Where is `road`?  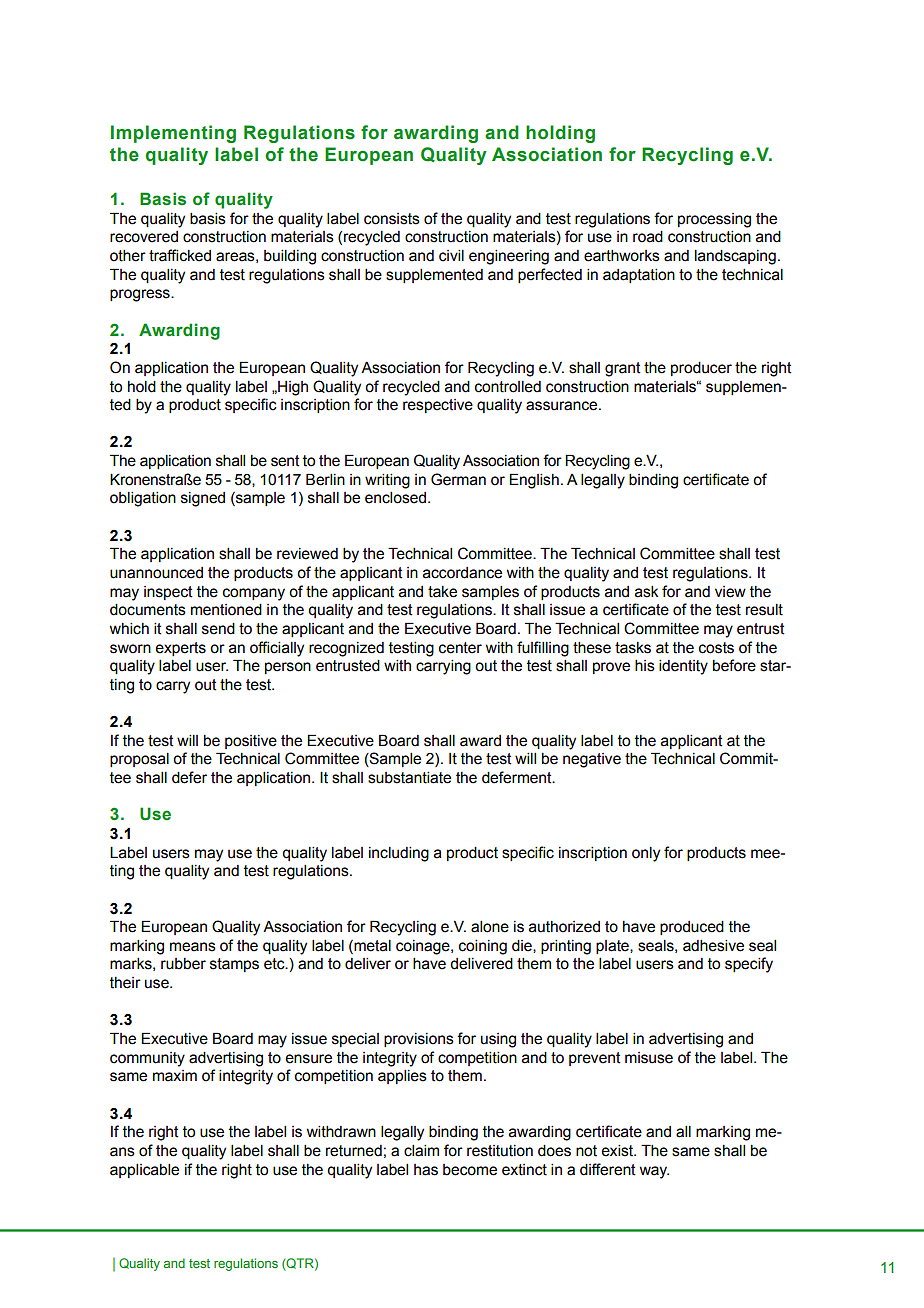
road is located at coordinates (648, 237).
